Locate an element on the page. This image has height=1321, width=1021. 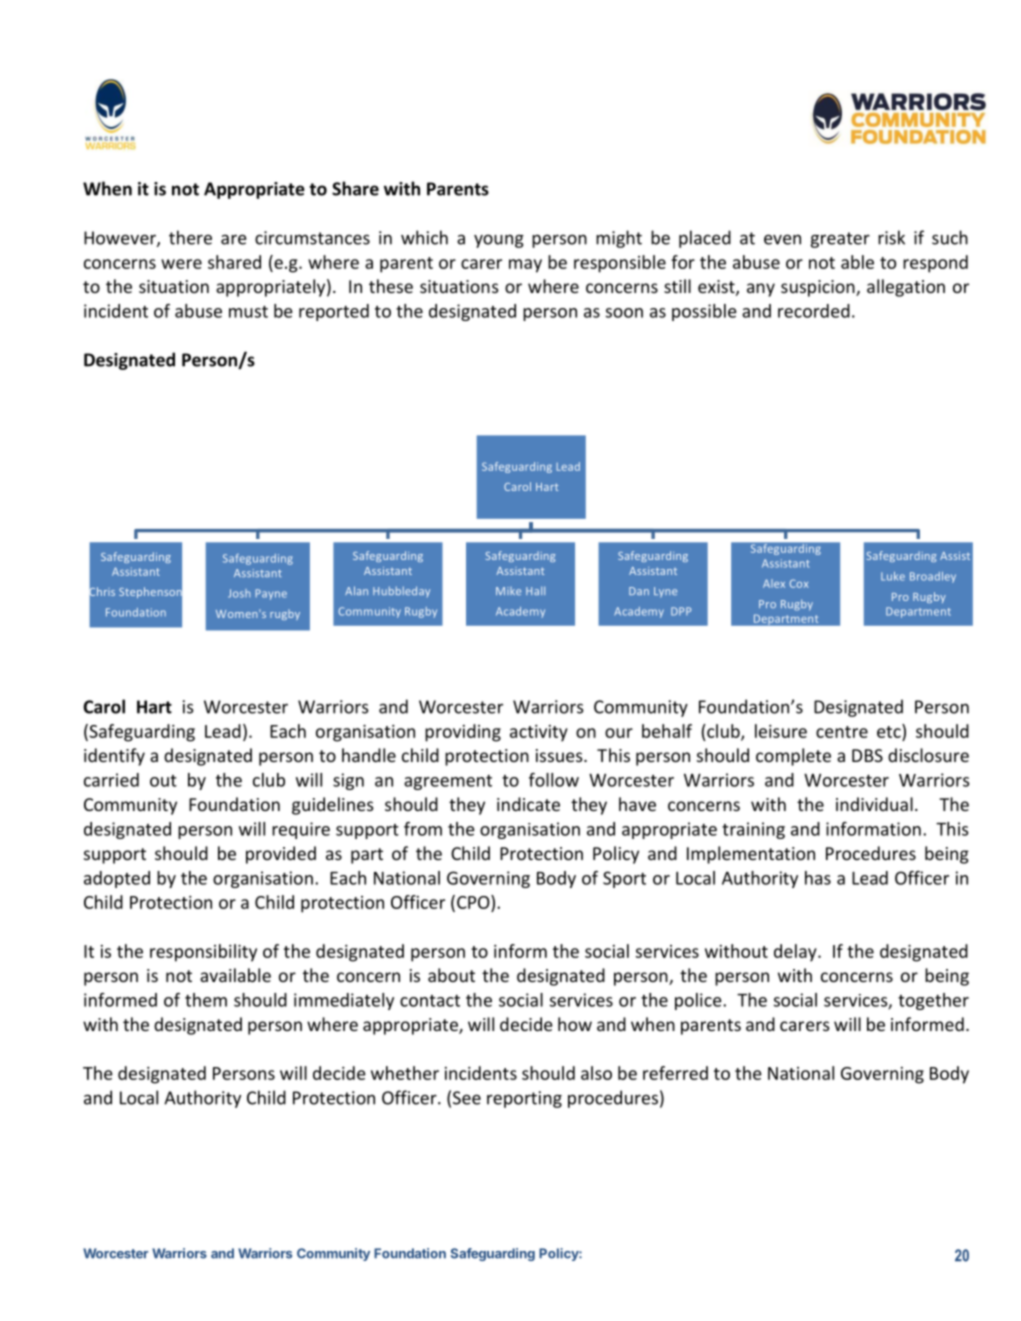
Luke is located at coordinates (893, 576).
